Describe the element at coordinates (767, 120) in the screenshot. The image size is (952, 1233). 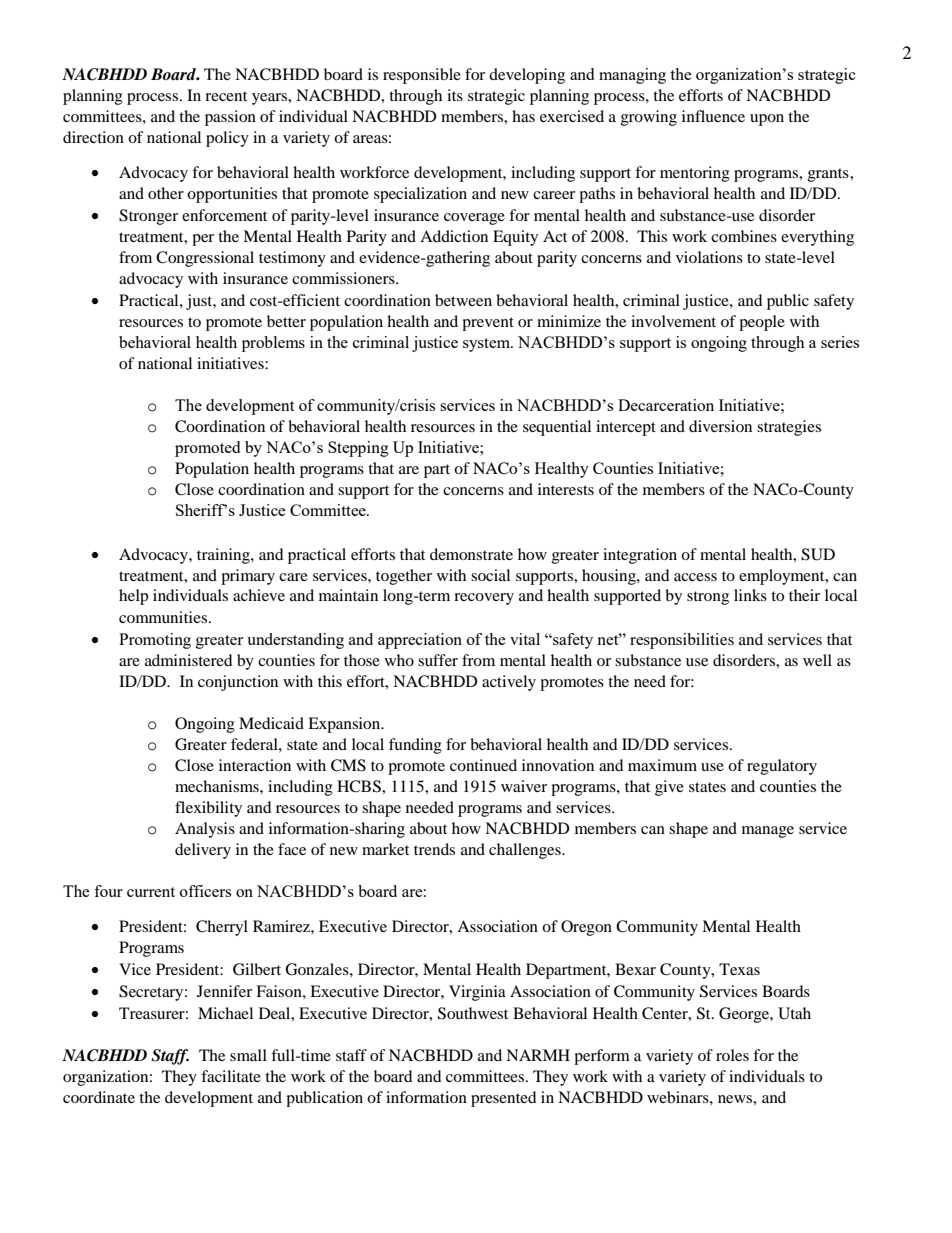
I see `upon` at that location.
